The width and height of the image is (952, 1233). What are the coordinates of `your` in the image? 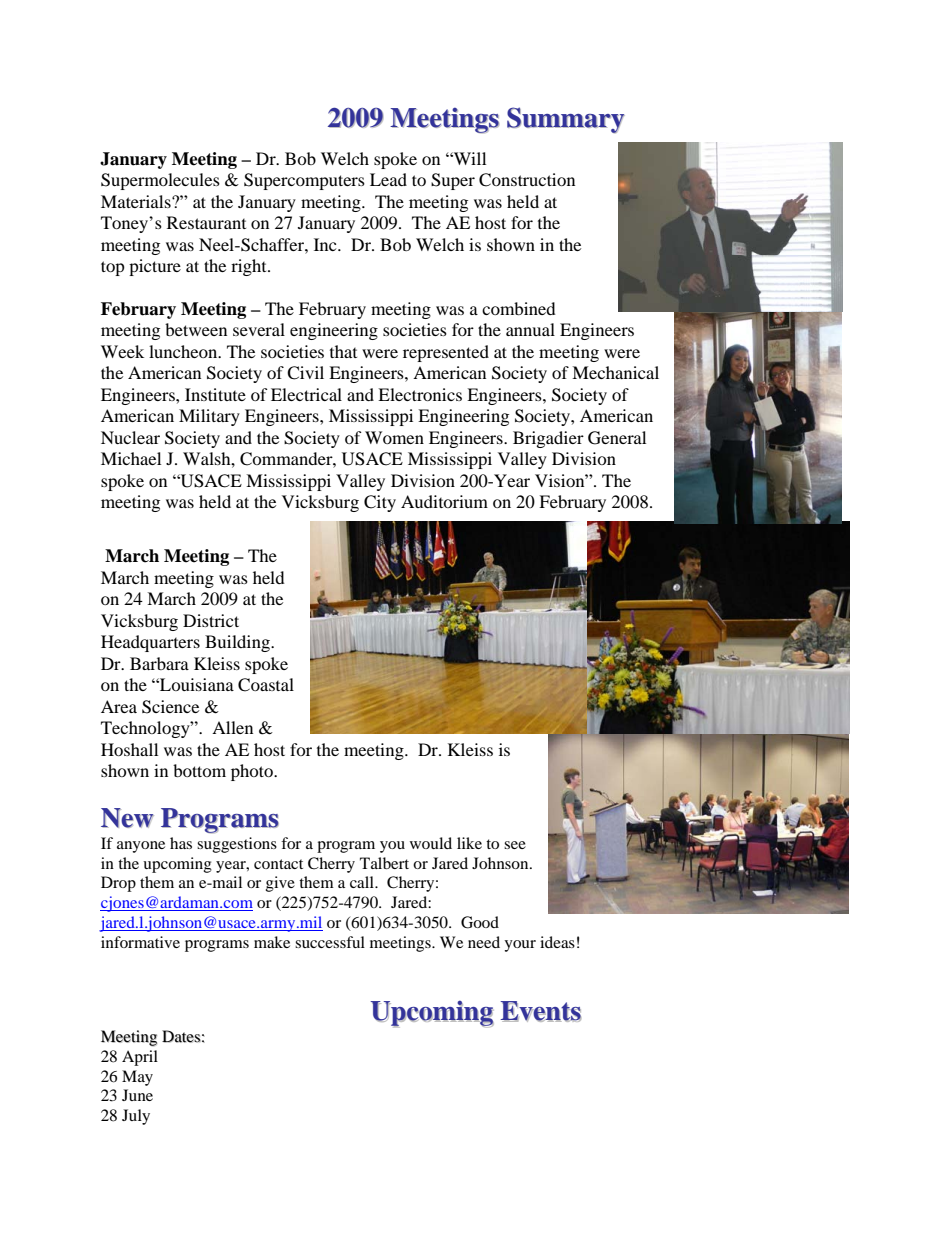 It's located at (520, 946).
